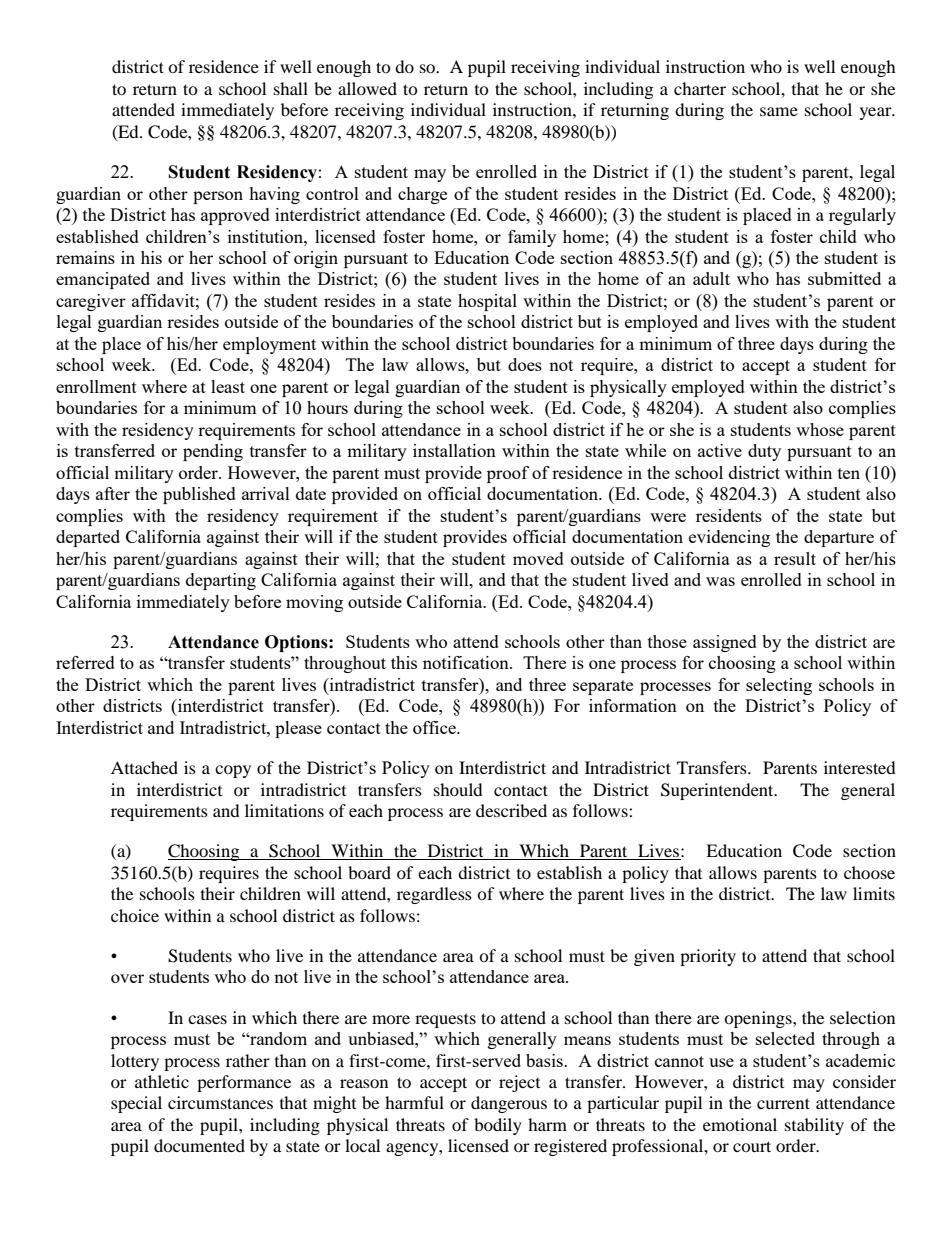 The image size is (952, 1233). Describe the element at coordinates (779, 111) in the image. I see `same` at that location.
